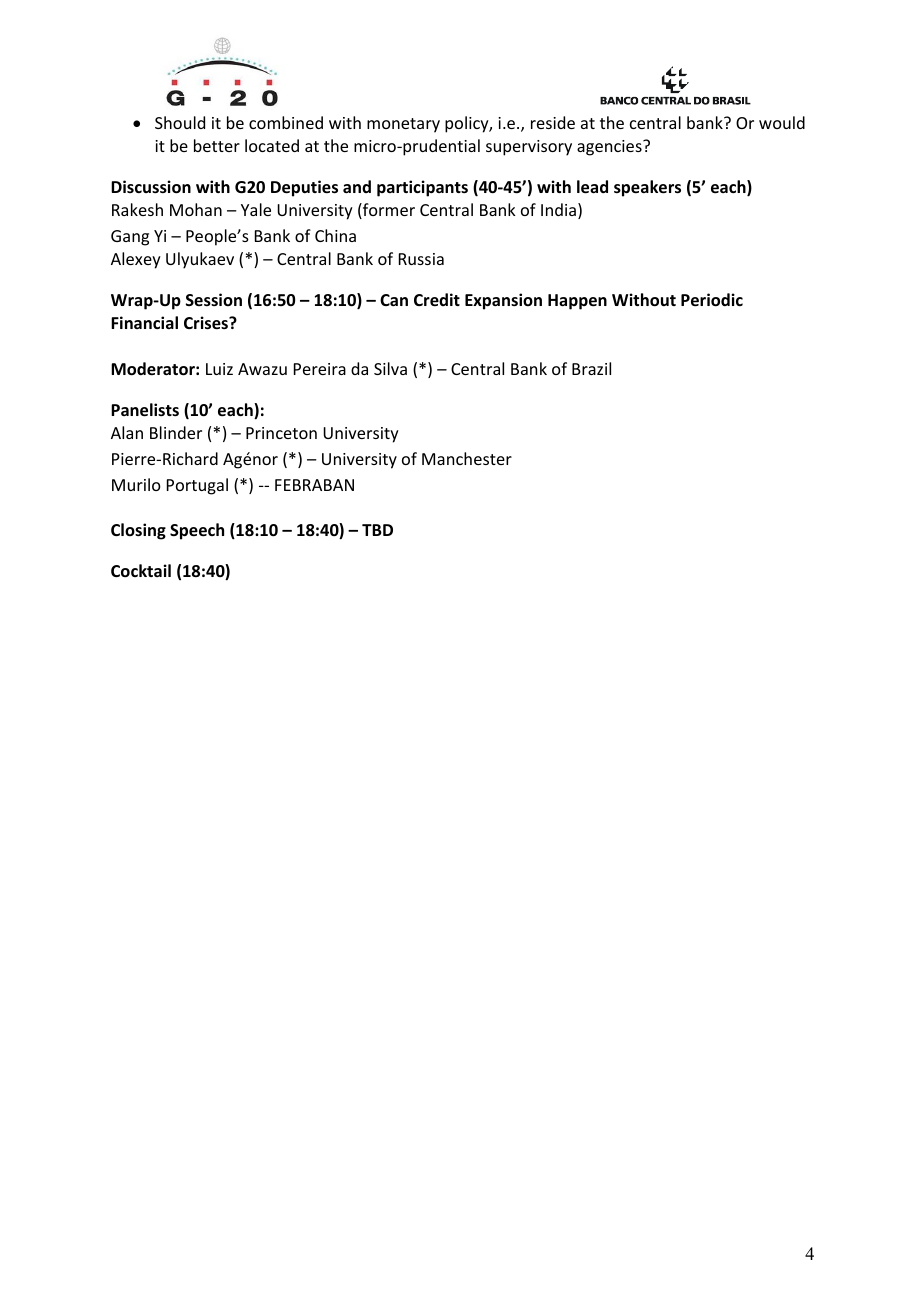 The height and width of the page is (1308, 924). What do you see at coordinates (197, 486) in the page?
I see `Portugal` at bounding box center [197, 486].
